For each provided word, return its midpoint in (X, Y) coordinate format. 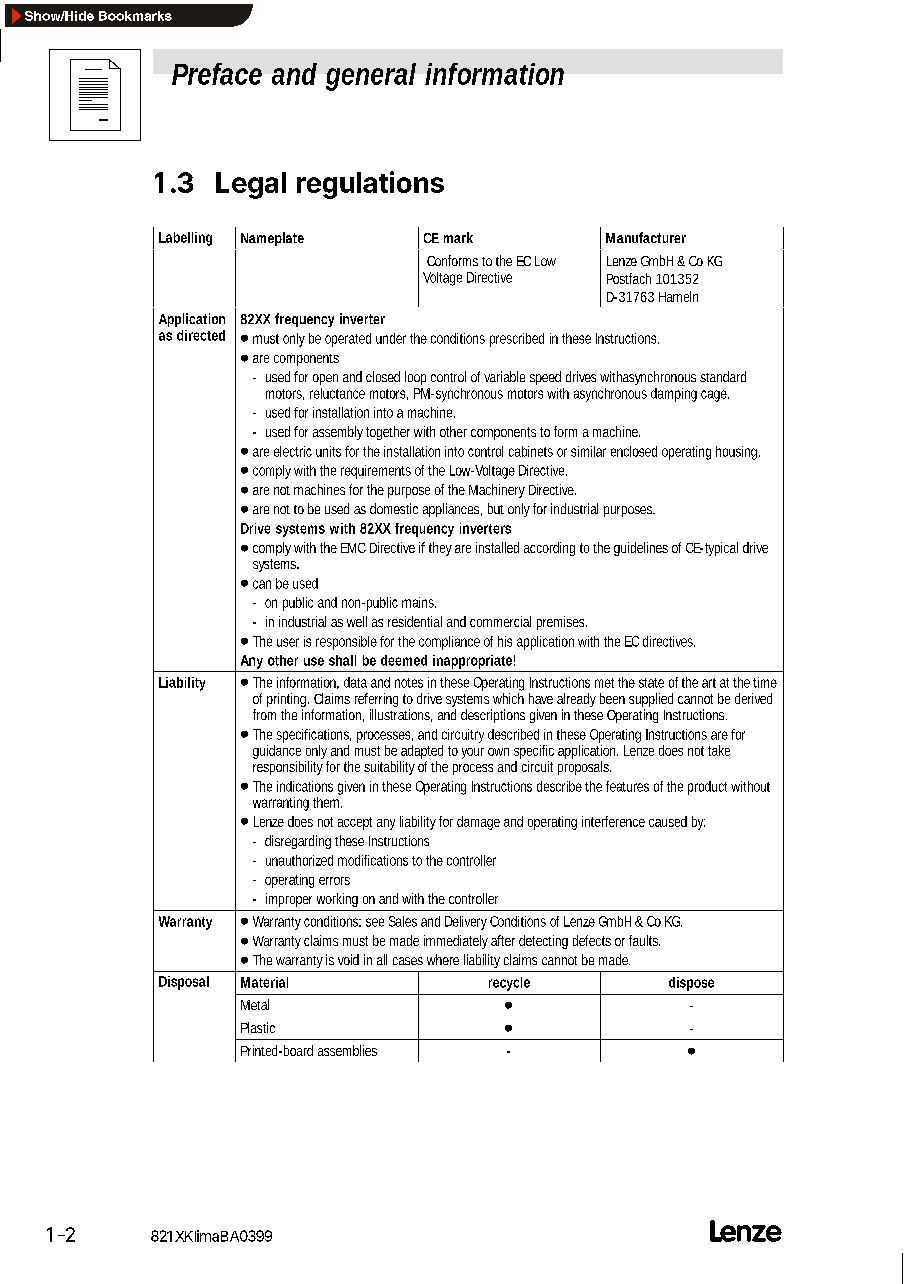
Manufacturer (646, 237)
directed (201, 335)
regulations (370, 185)
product (707, 788)
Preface (217, 74)
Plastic (258, 1027)
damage (478, 823)
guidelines (641, 549)
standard (723, 376)
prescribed (517, 340)
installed (497, 547)
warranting (281, 804)
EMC (353, 548)
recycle (509, 984)
